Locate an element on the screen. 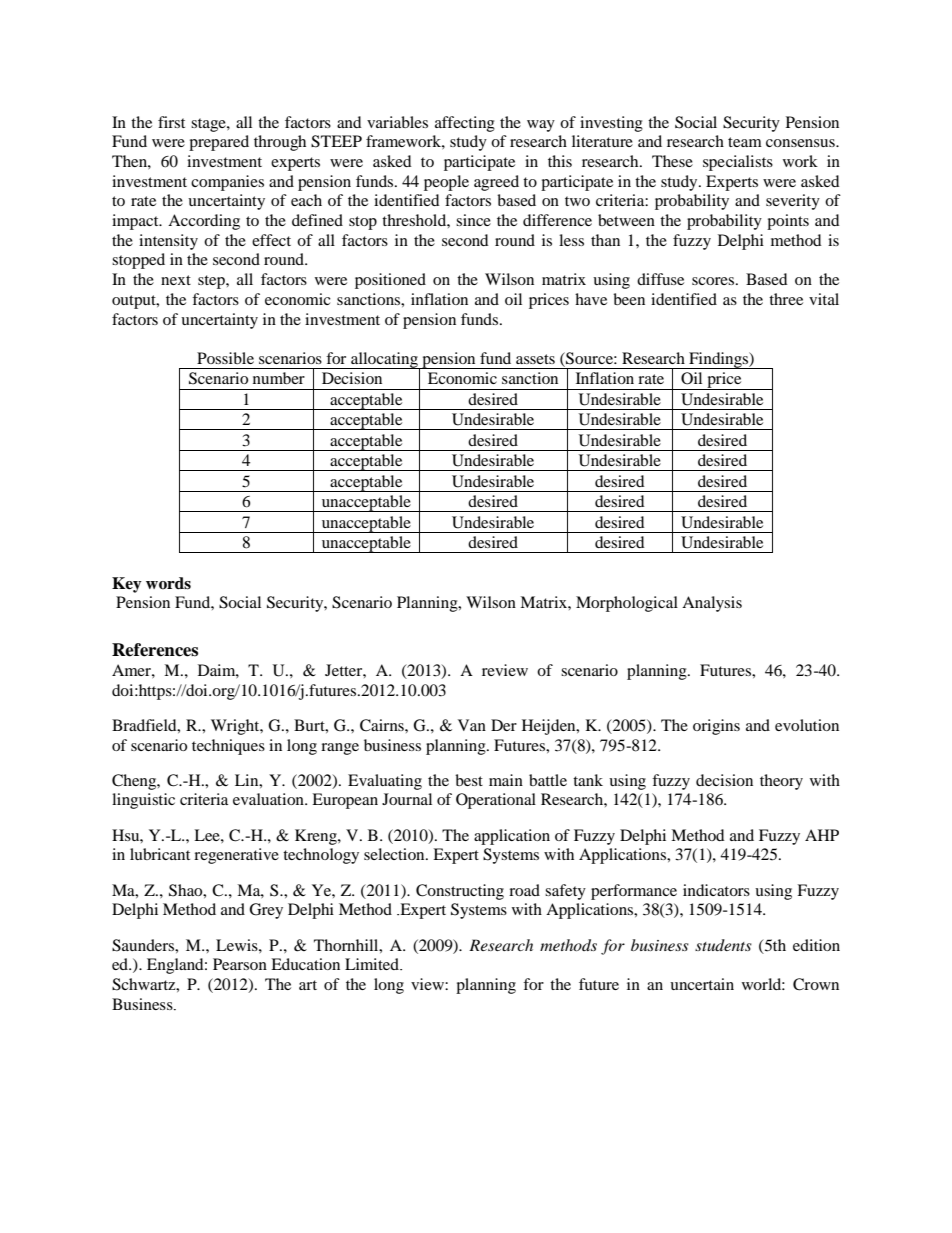  prepared is located at coordinates (219, 143).
